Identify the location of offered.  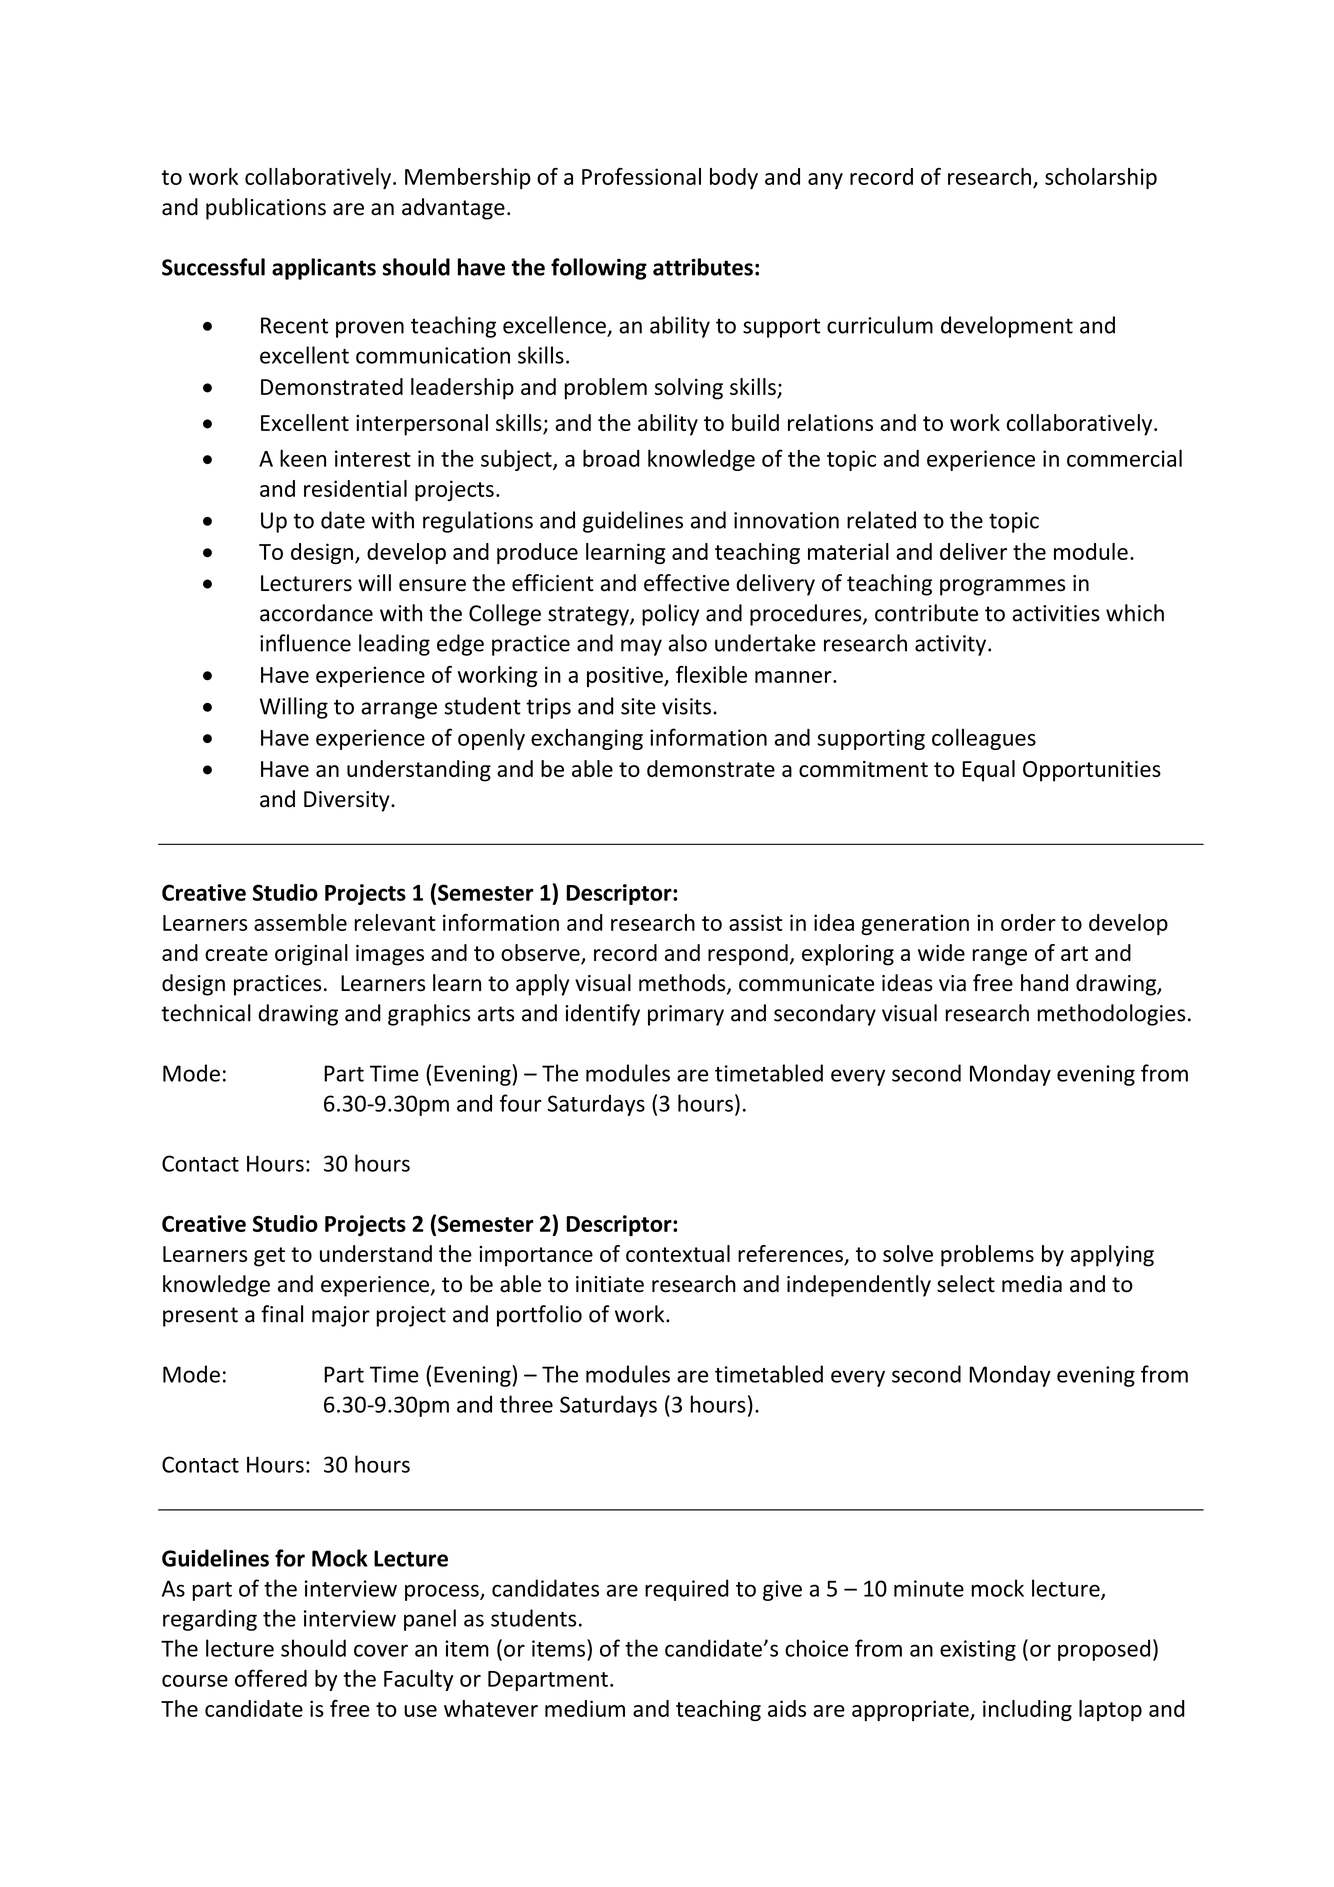
(271, 1678).
